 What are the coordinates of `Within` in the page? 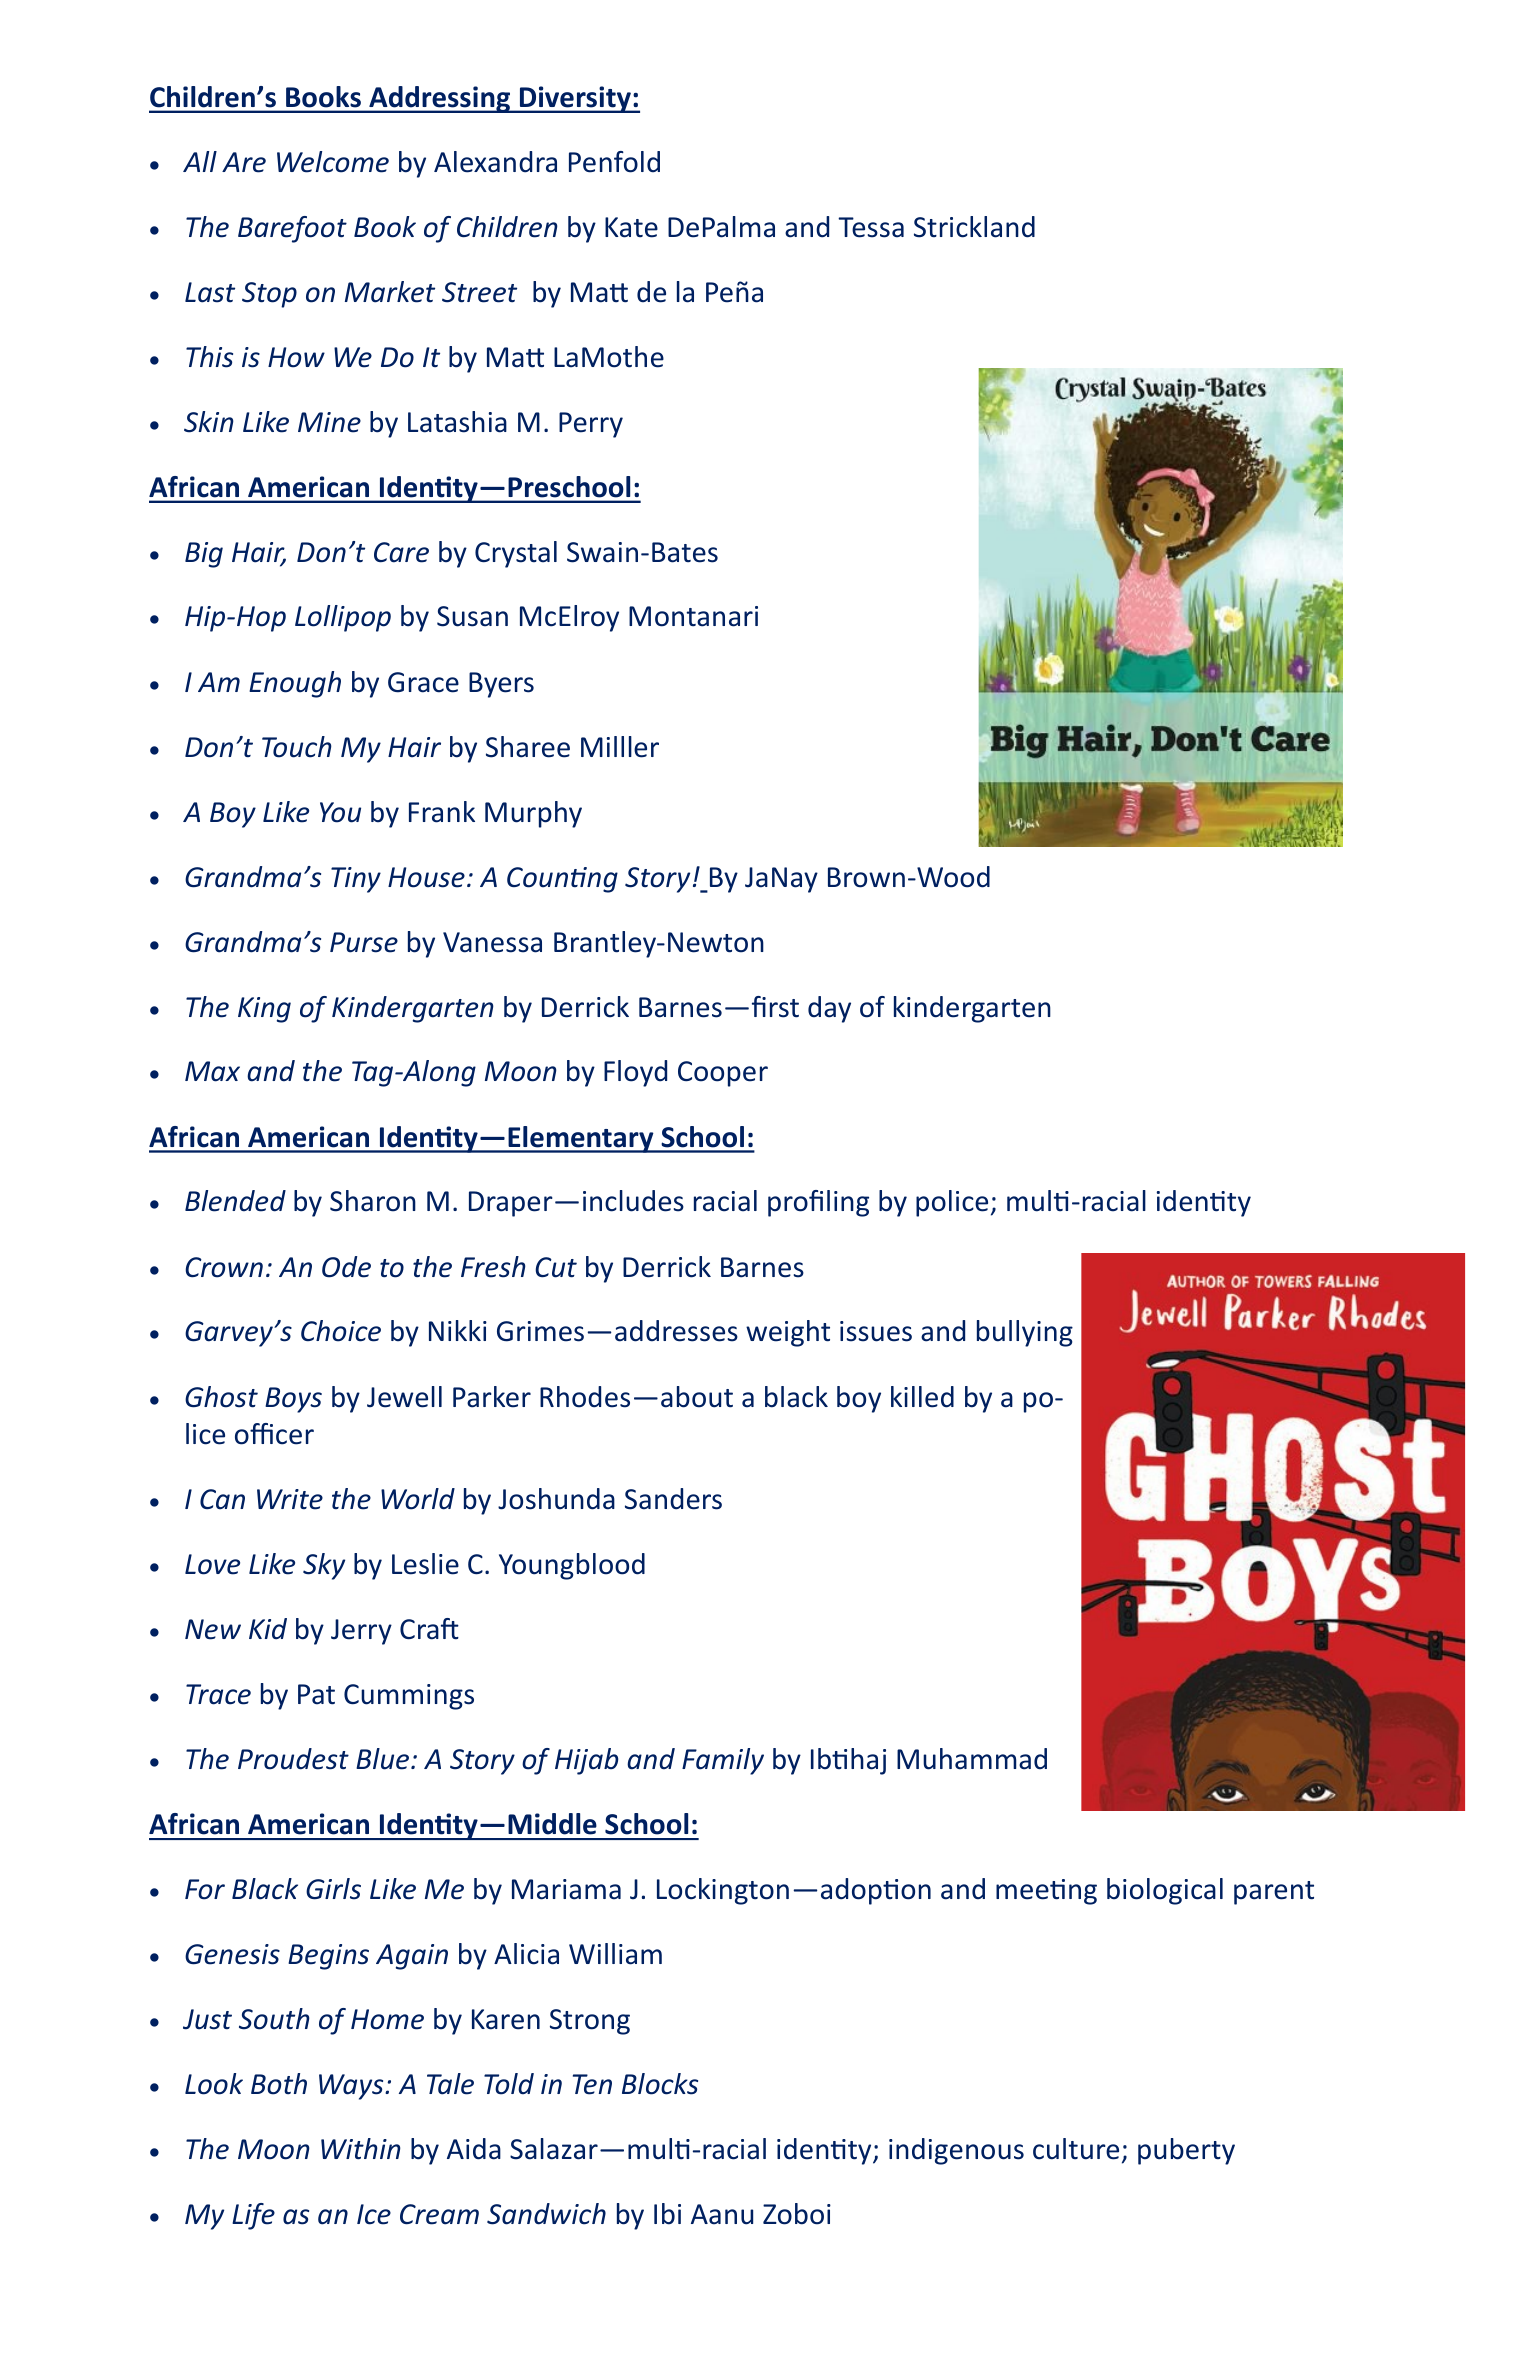 It's located at (361, 2149).
